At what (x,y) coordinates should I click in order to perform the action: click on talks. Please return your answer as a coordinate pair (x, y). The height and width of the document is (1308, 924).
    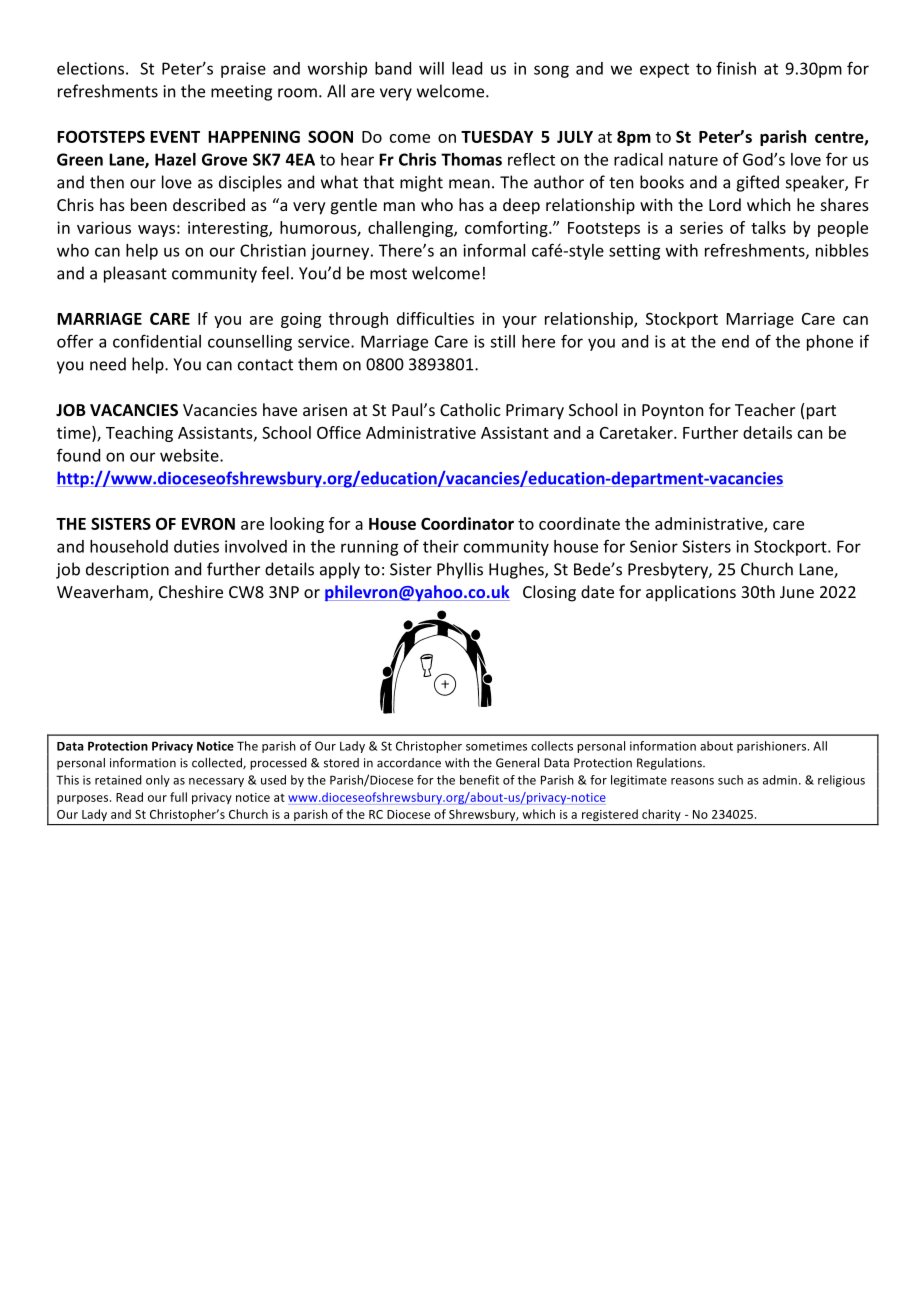
    Looking at the image, I should click on (768, 227).
